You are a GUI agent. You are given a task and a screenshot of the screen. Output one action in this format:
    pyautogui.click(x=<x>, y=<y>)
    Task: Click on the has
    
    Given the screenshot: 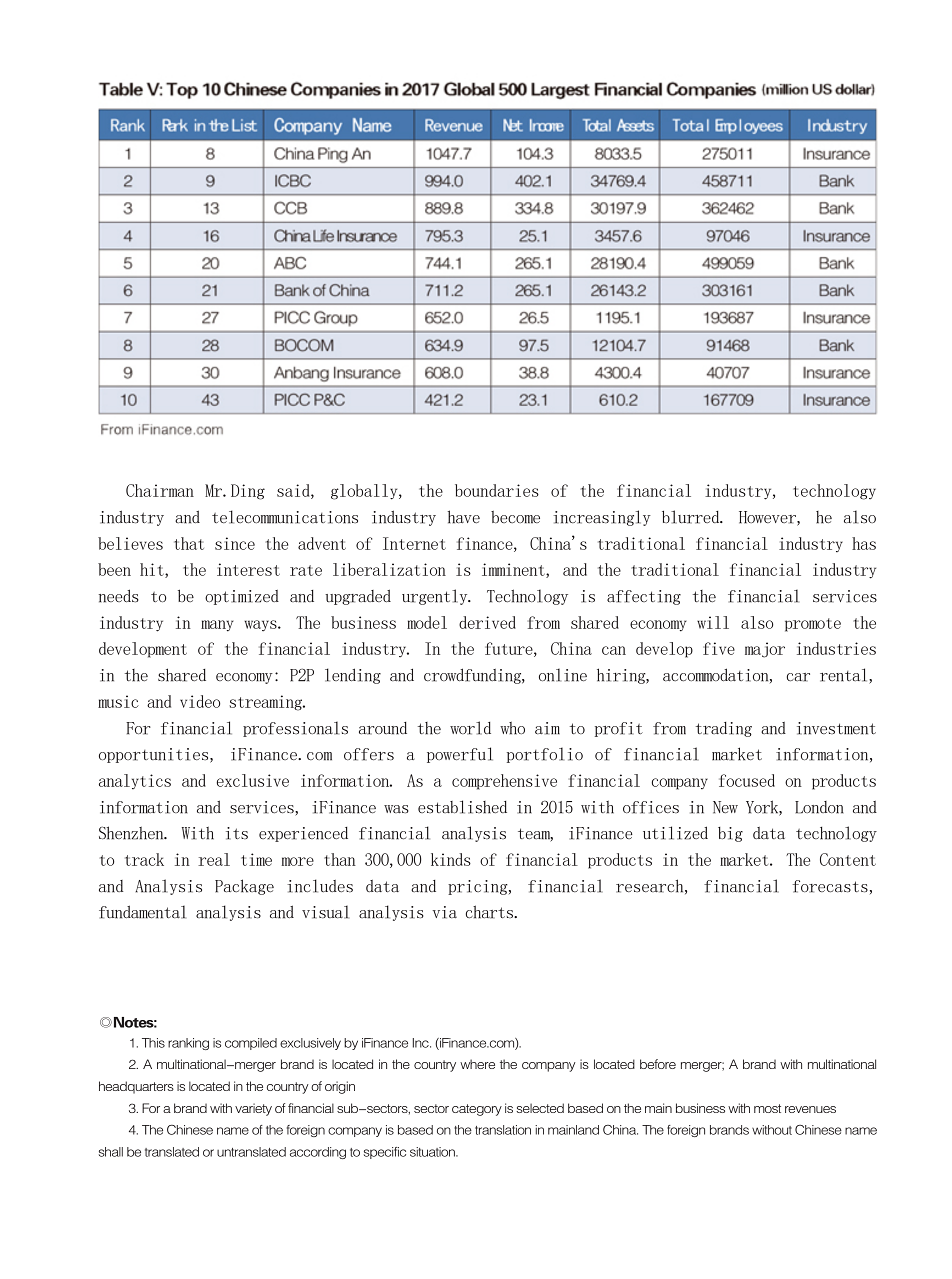 What is the action you would take?
    pyautogui.click(x=864, y=543)
